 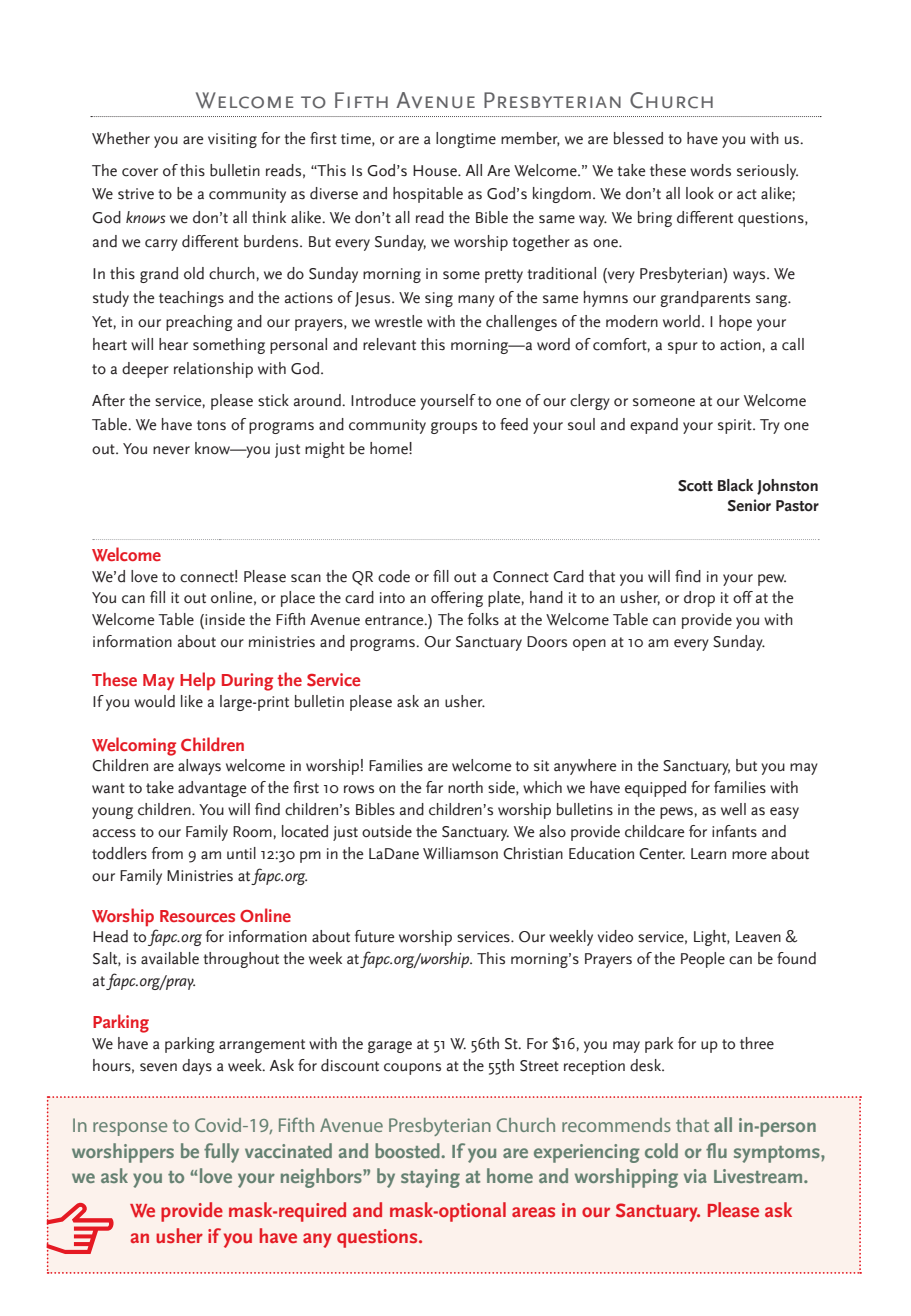 I want to click on look, so click(x=700, y=193).
